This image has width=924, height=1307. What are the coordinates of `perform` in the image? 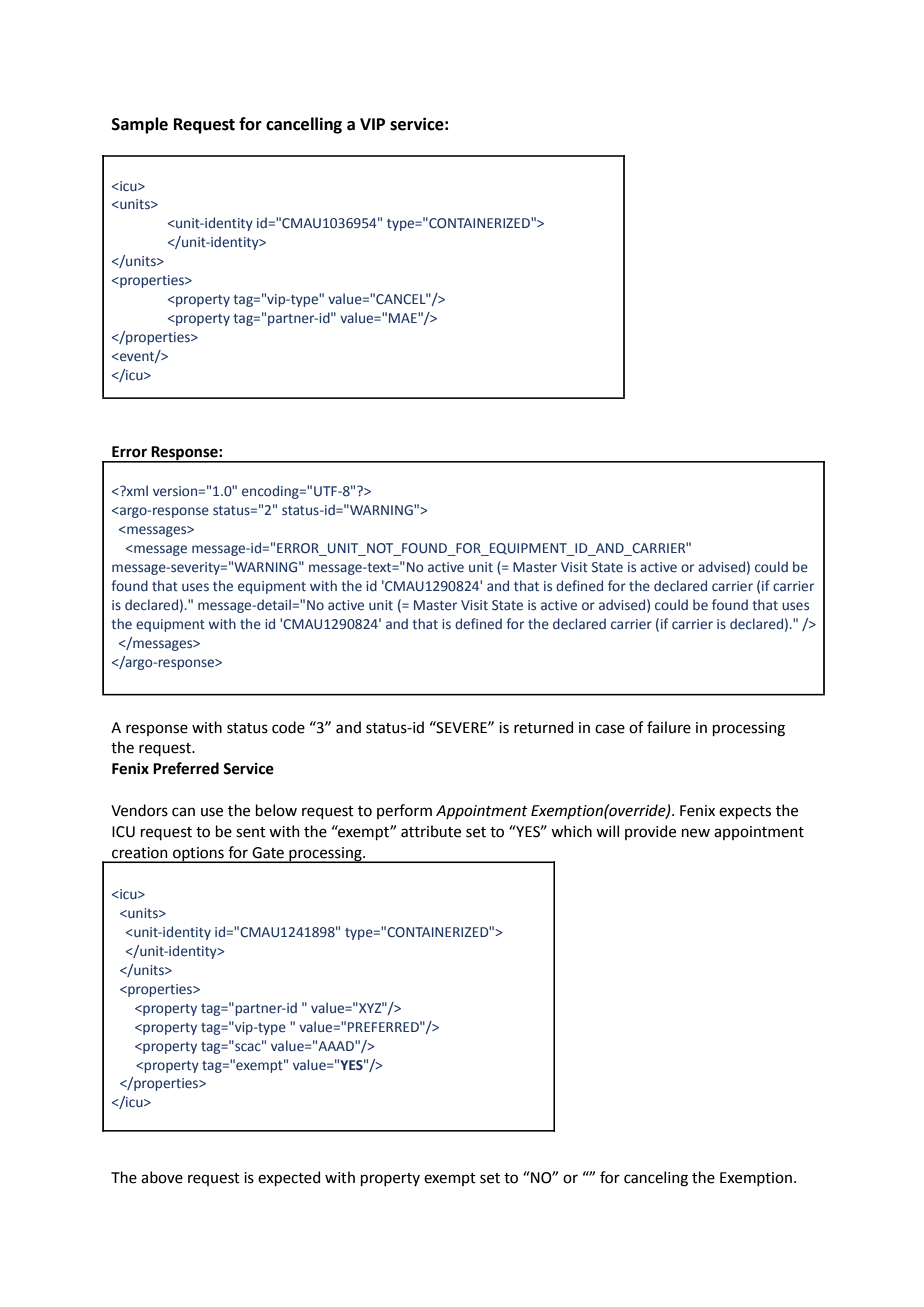 It's located at (404, 811).
